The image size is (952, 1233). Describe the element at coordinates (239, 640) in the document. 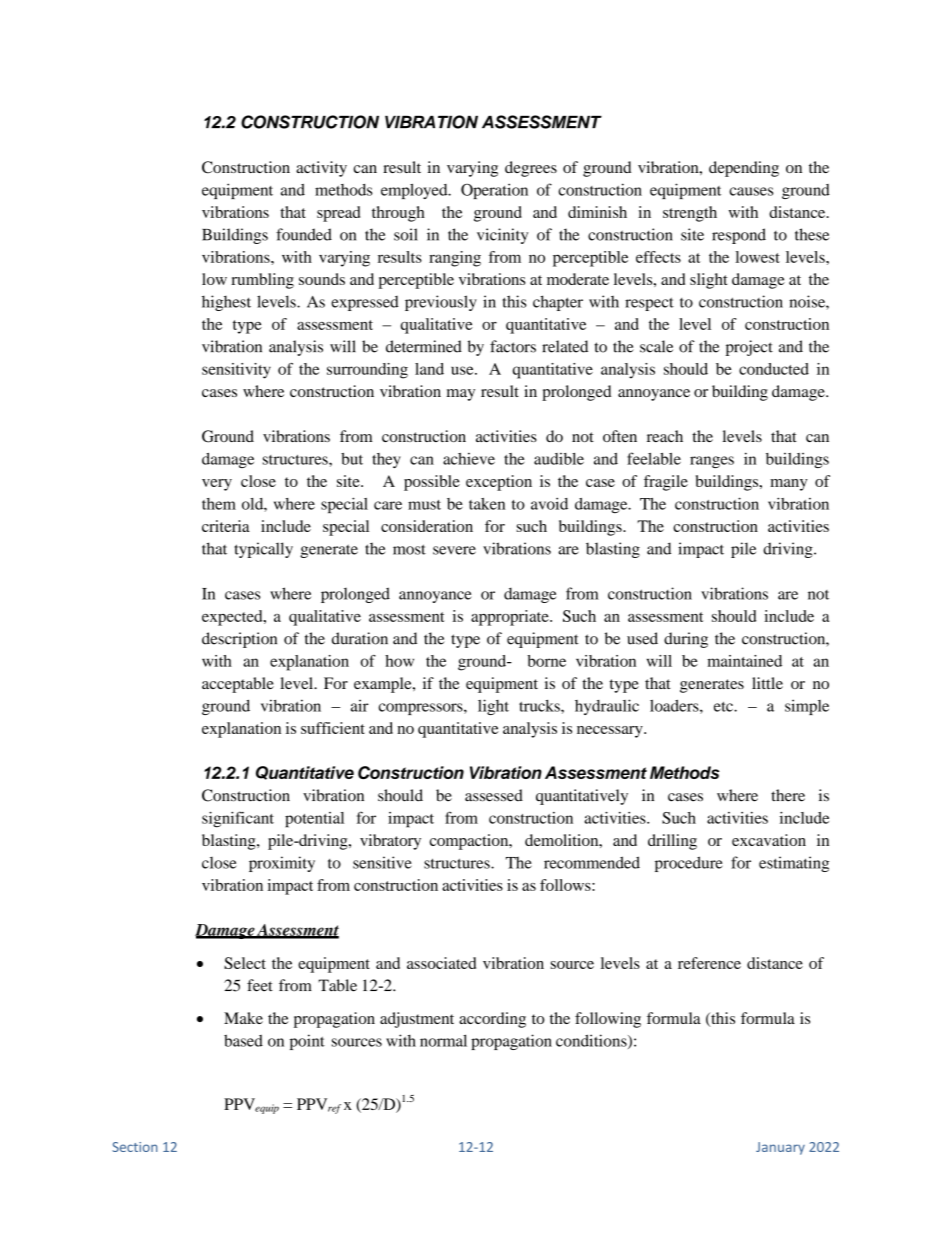

I see `description` at that location.
